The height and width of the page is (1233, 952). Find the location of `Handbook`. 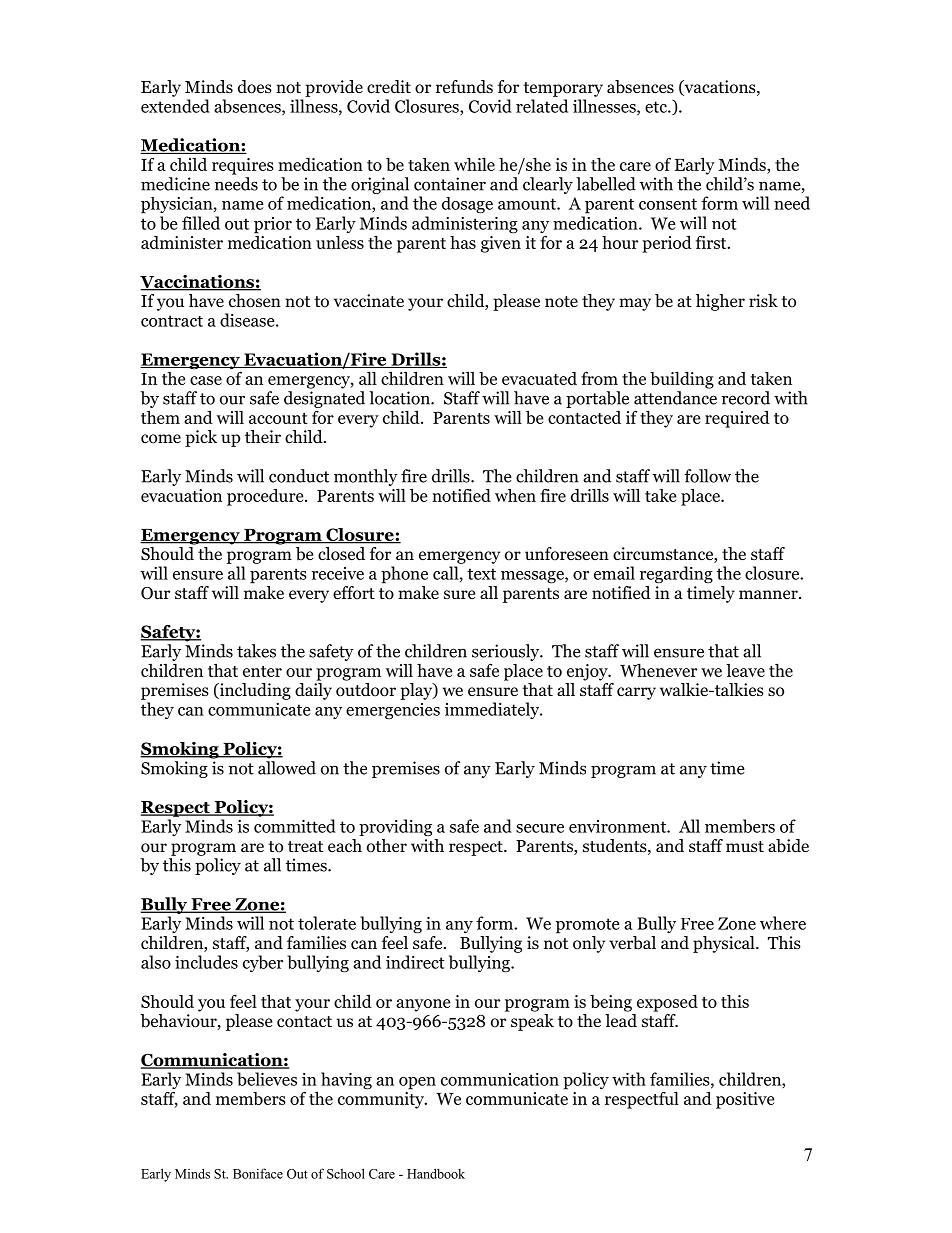

Handbook is located at coordinates (436, 1173).
